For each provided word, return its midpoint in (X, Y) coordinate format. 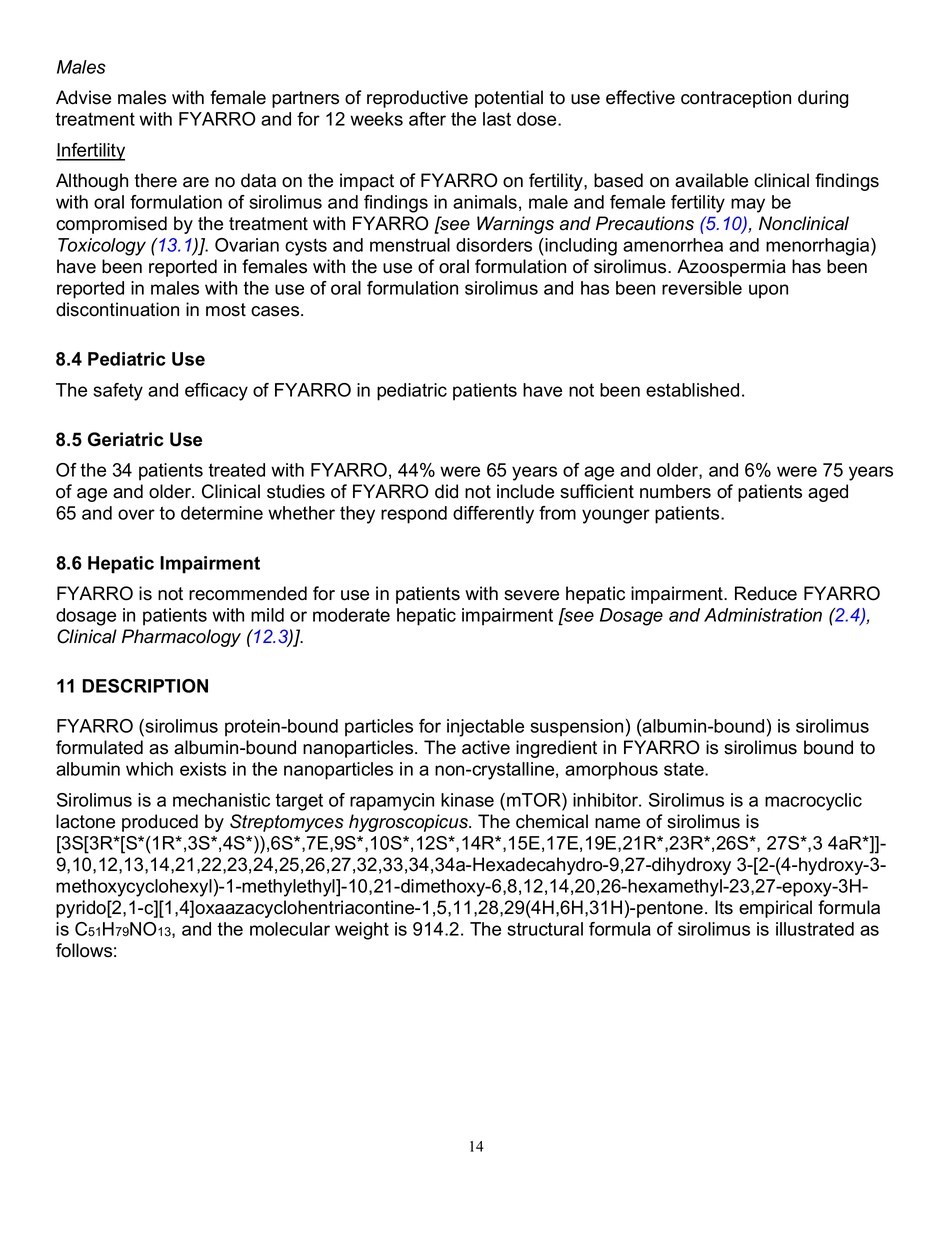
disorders (494, 245)
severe (531, 595)
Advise (83, 97)
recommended (248, 593)
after (427, 119)
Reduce (766, 593)
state (685, 769)
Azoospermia (731, 268)
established (692, 390)
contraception (736, 99)
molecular (290, 929)
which (149, 769)
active (486, 747)
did (446, 491)
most (226, 310)
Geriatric (126, 439)
